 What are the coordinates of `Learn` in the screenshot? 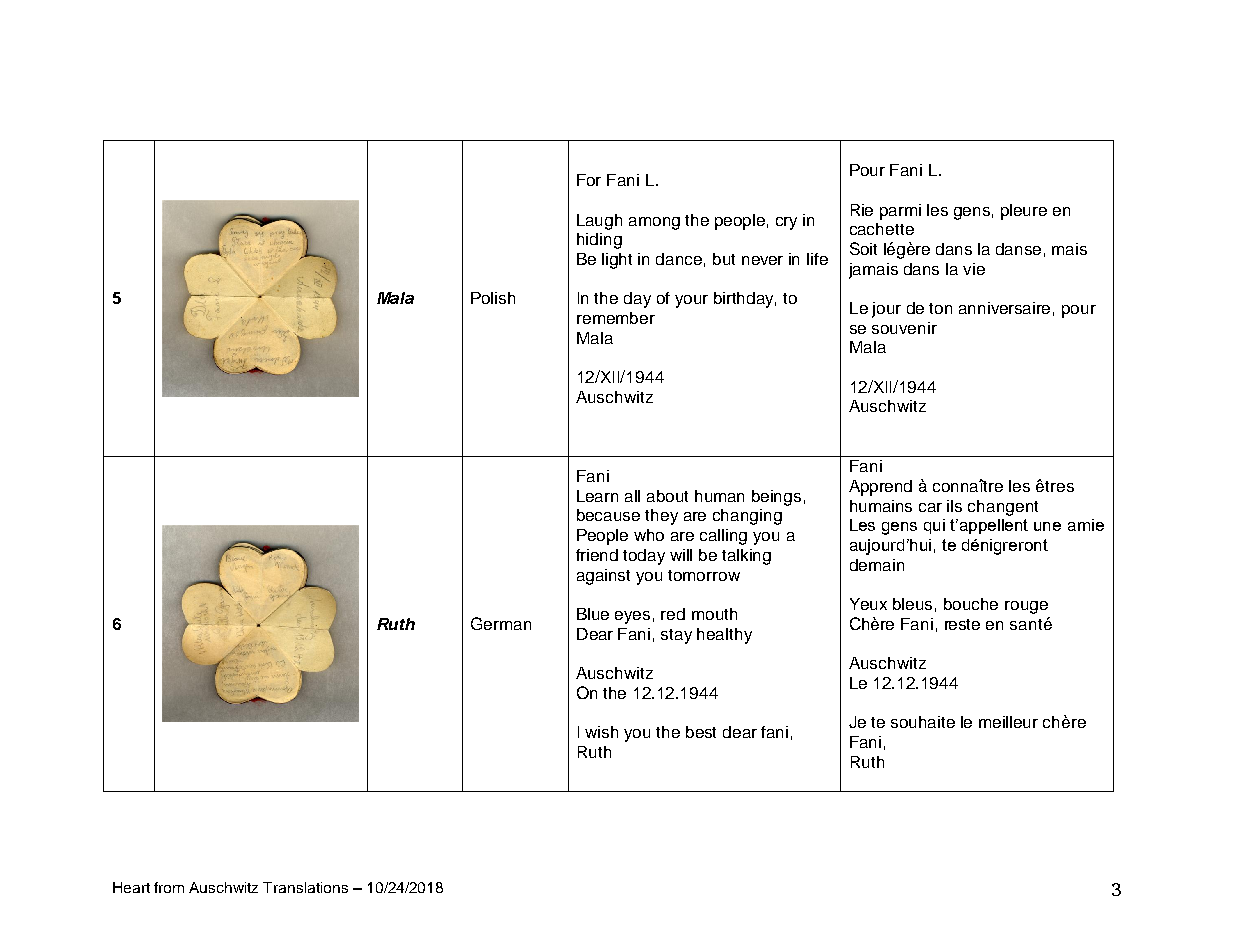 It's located at (597, 496).
